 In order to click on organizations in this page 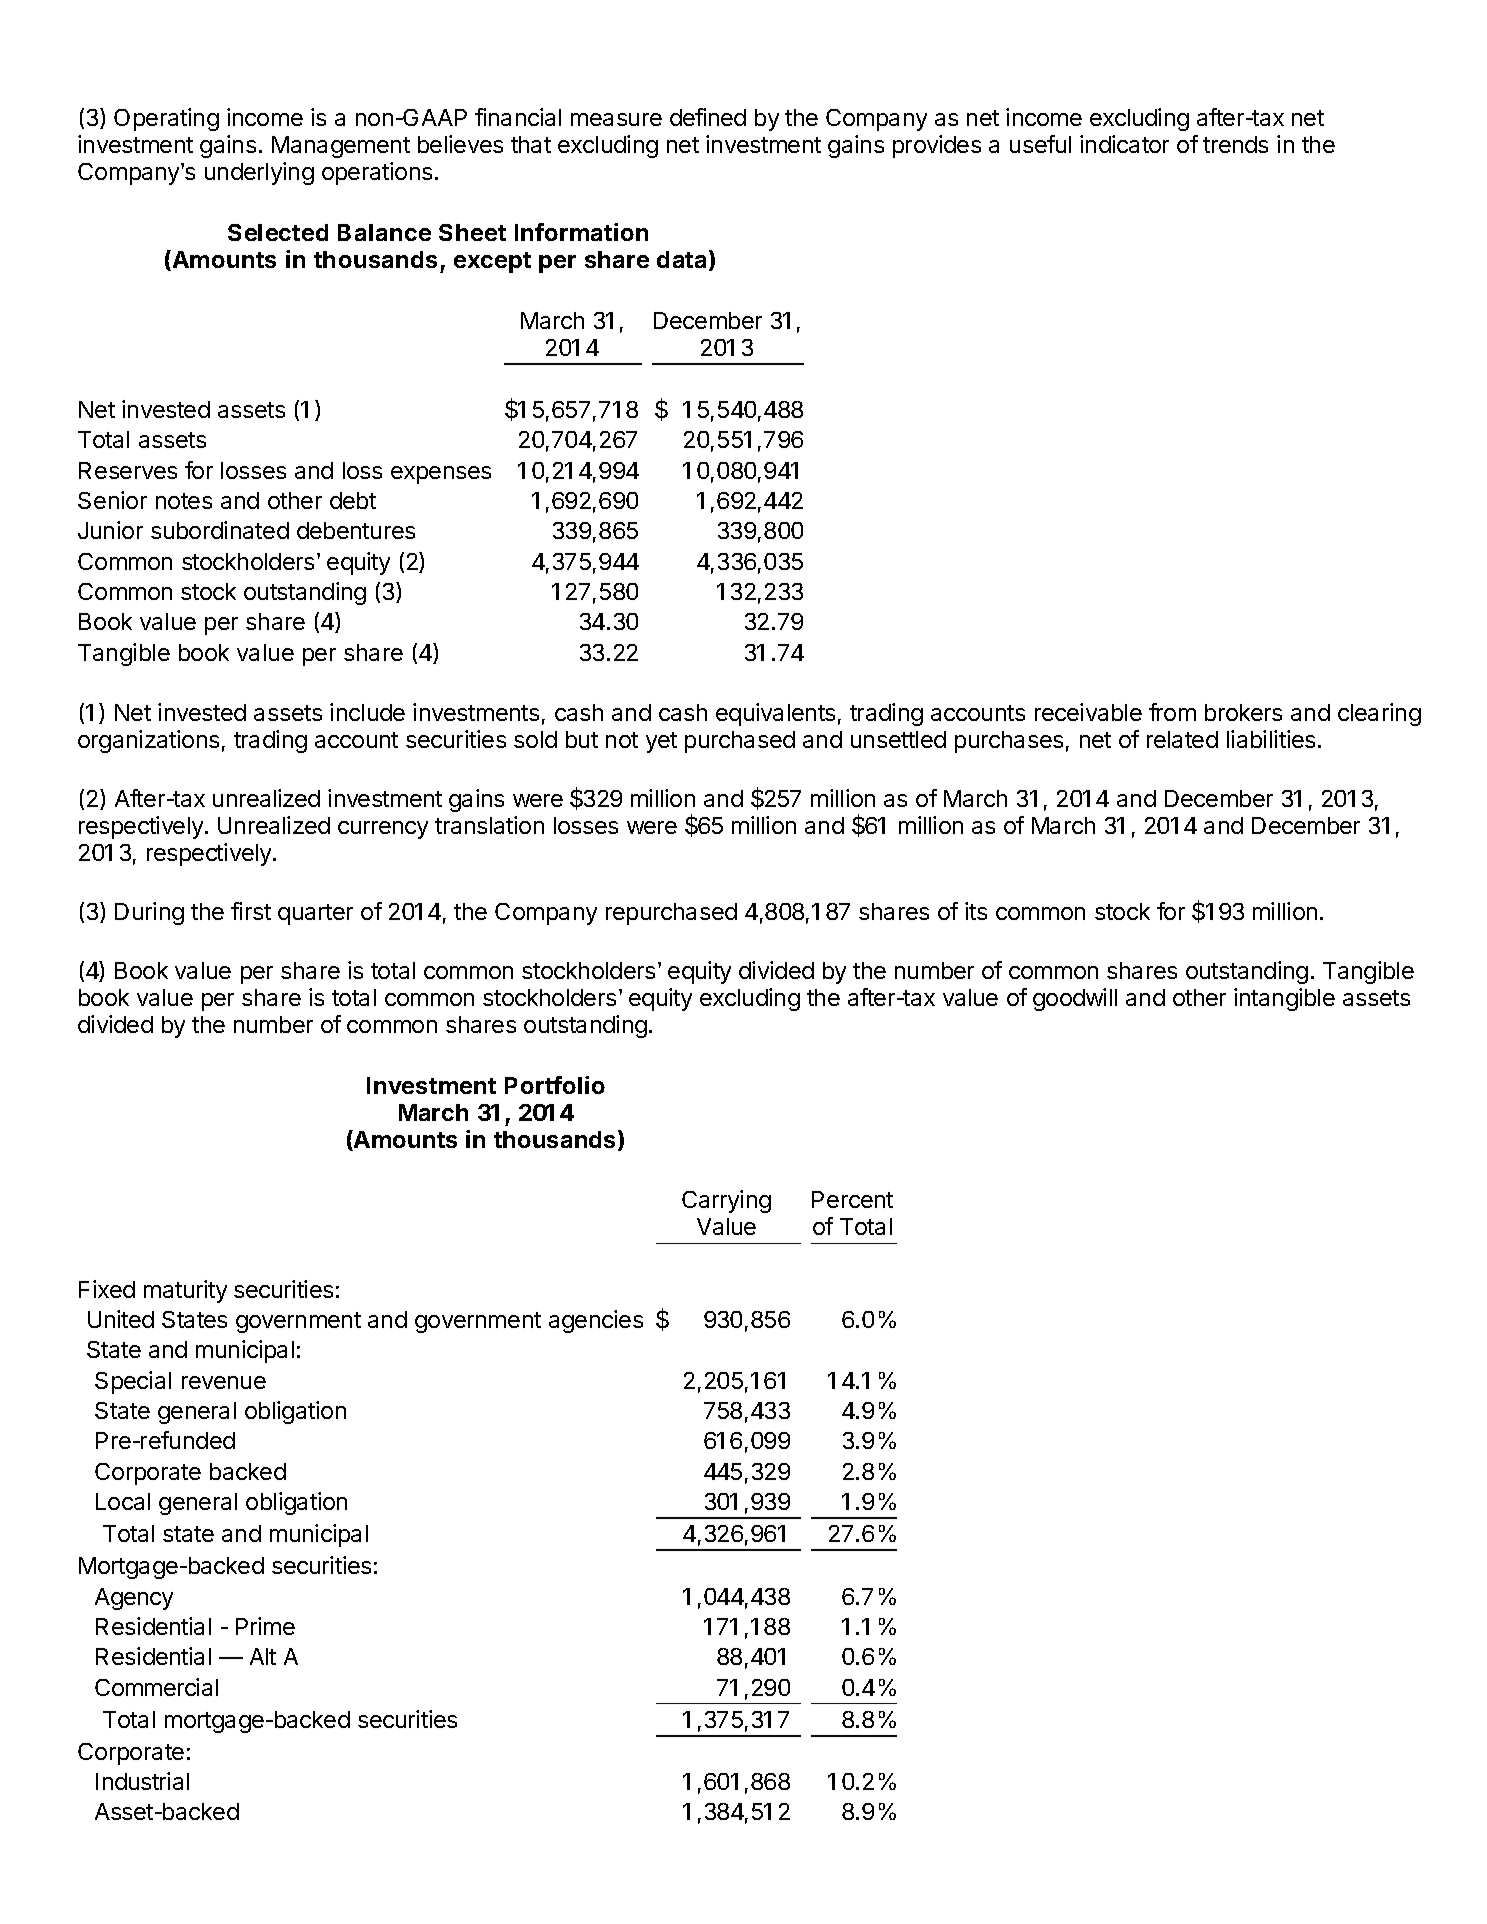, I will do `click(148, 741)`.
